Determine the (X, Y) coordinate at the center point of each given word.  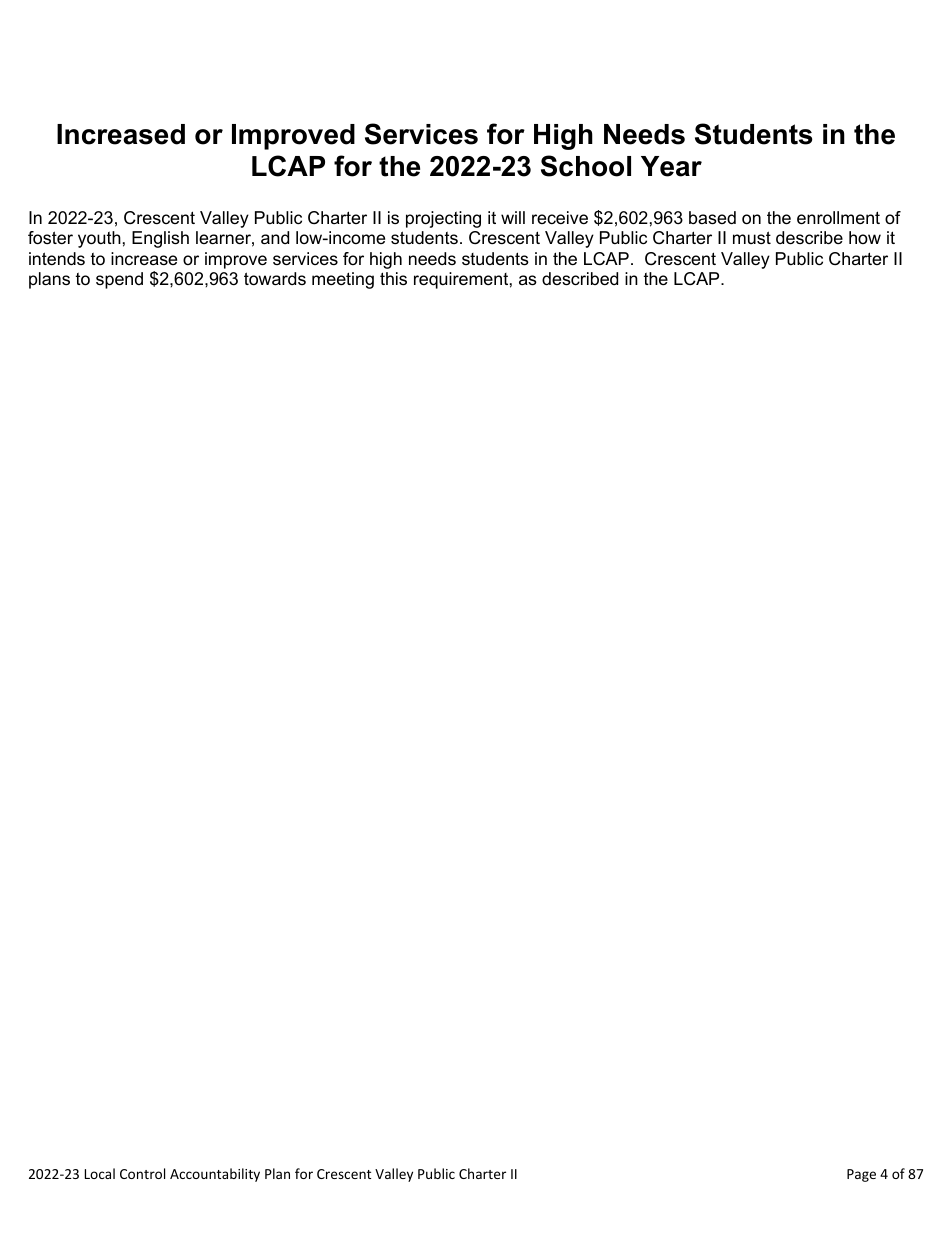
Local (100, 1173)
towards (275, 279)
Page (861, 1175)
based (712, 218)
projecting (443, 219)
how (865, 237)
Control (142, 1173)
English (160, 239)
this (393, 278)
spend (119, 280)
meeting (343, 280)
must (752, 237)
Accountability (215, 1175)
